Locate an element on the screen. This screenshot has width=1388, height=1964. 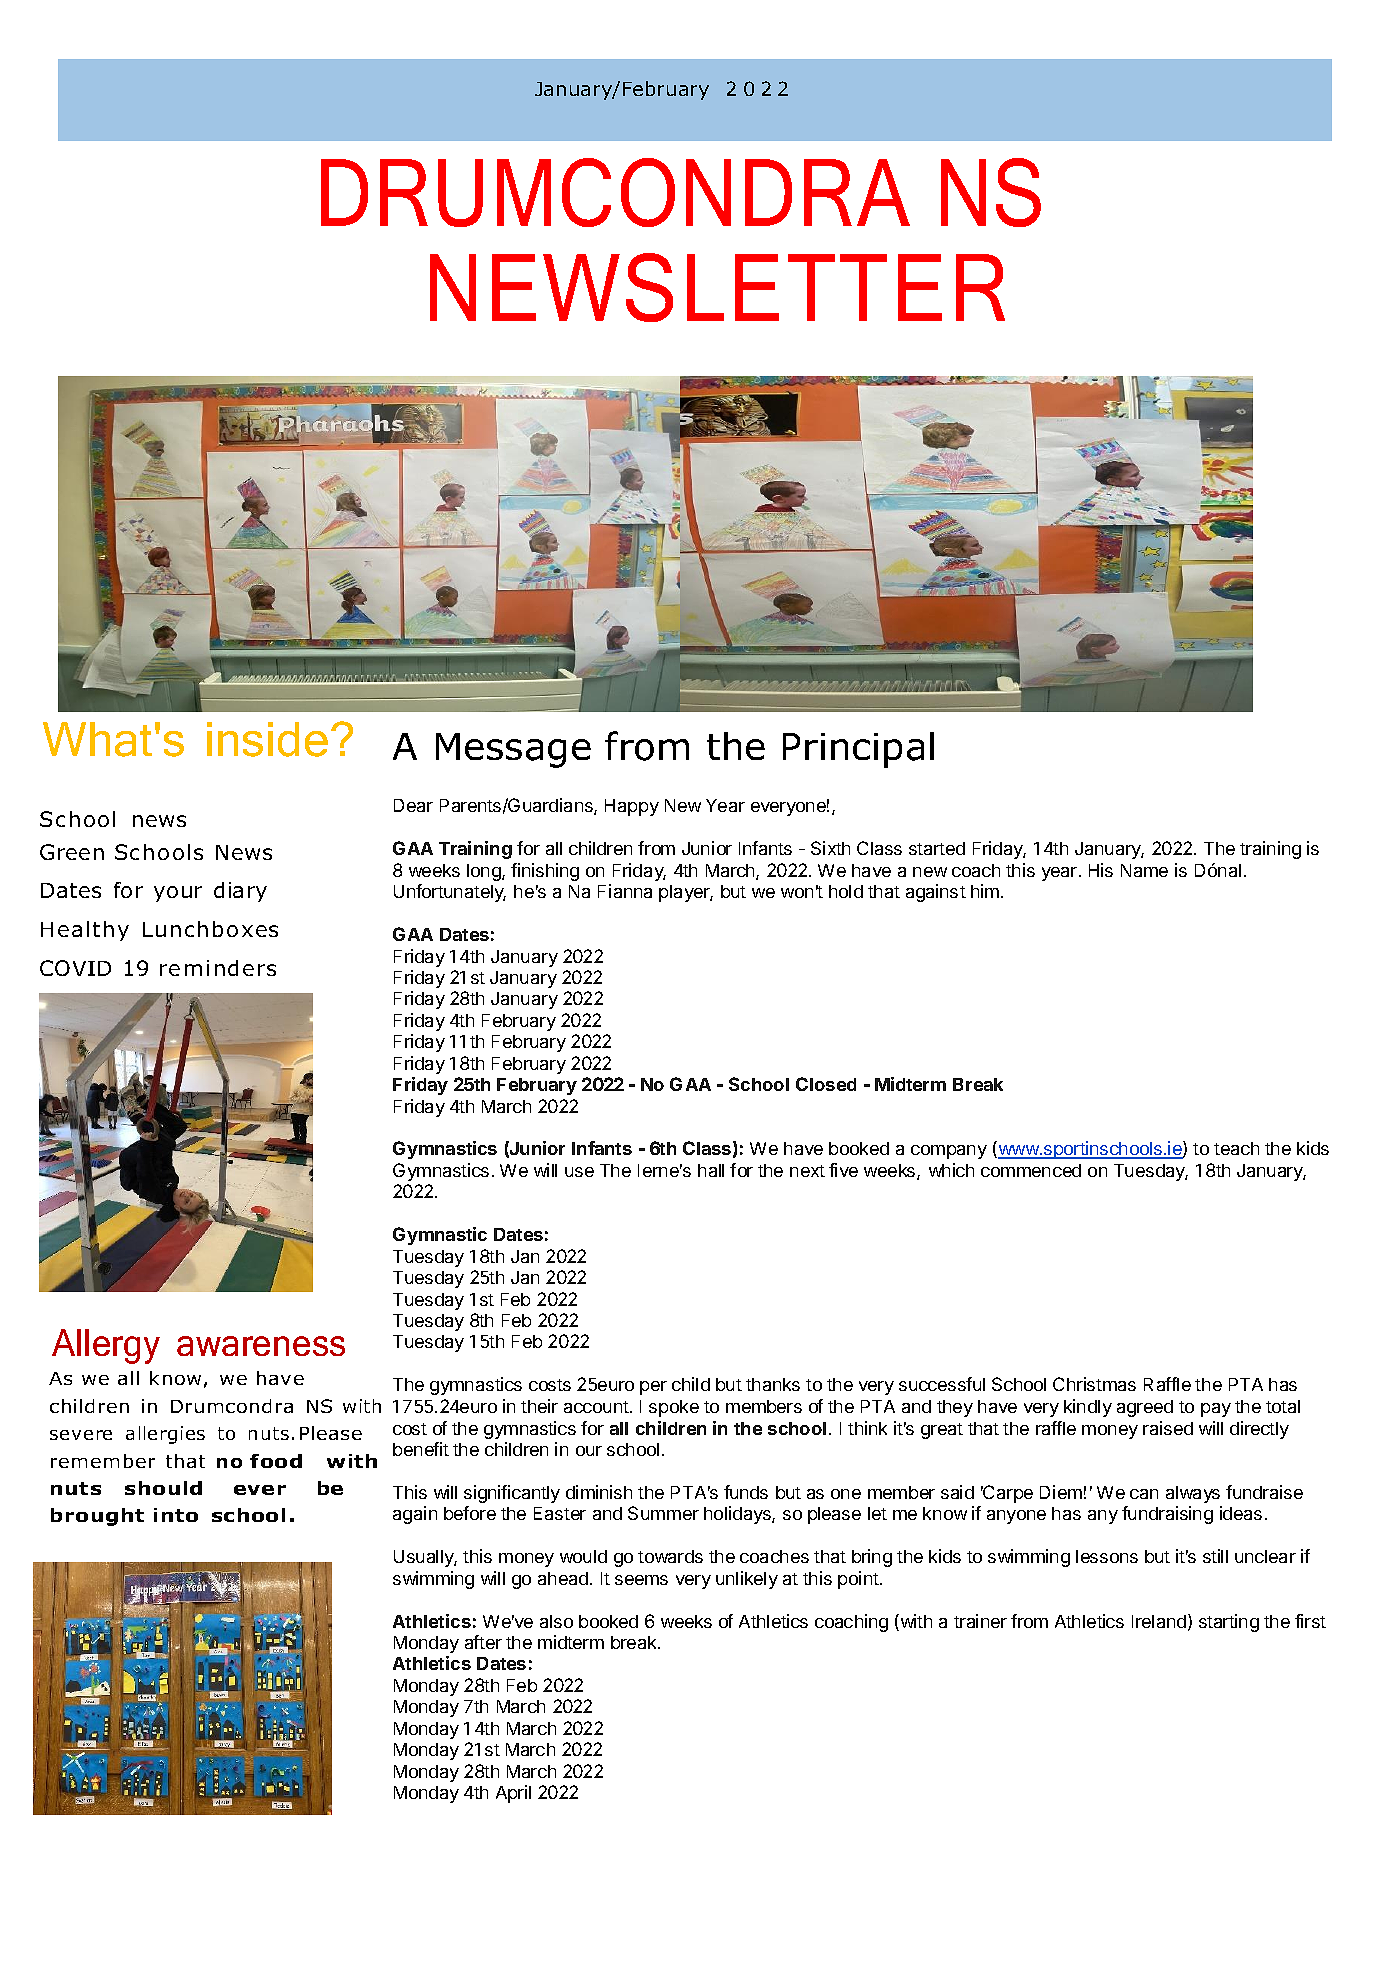
Happy is located at coordinates (632, 807).
